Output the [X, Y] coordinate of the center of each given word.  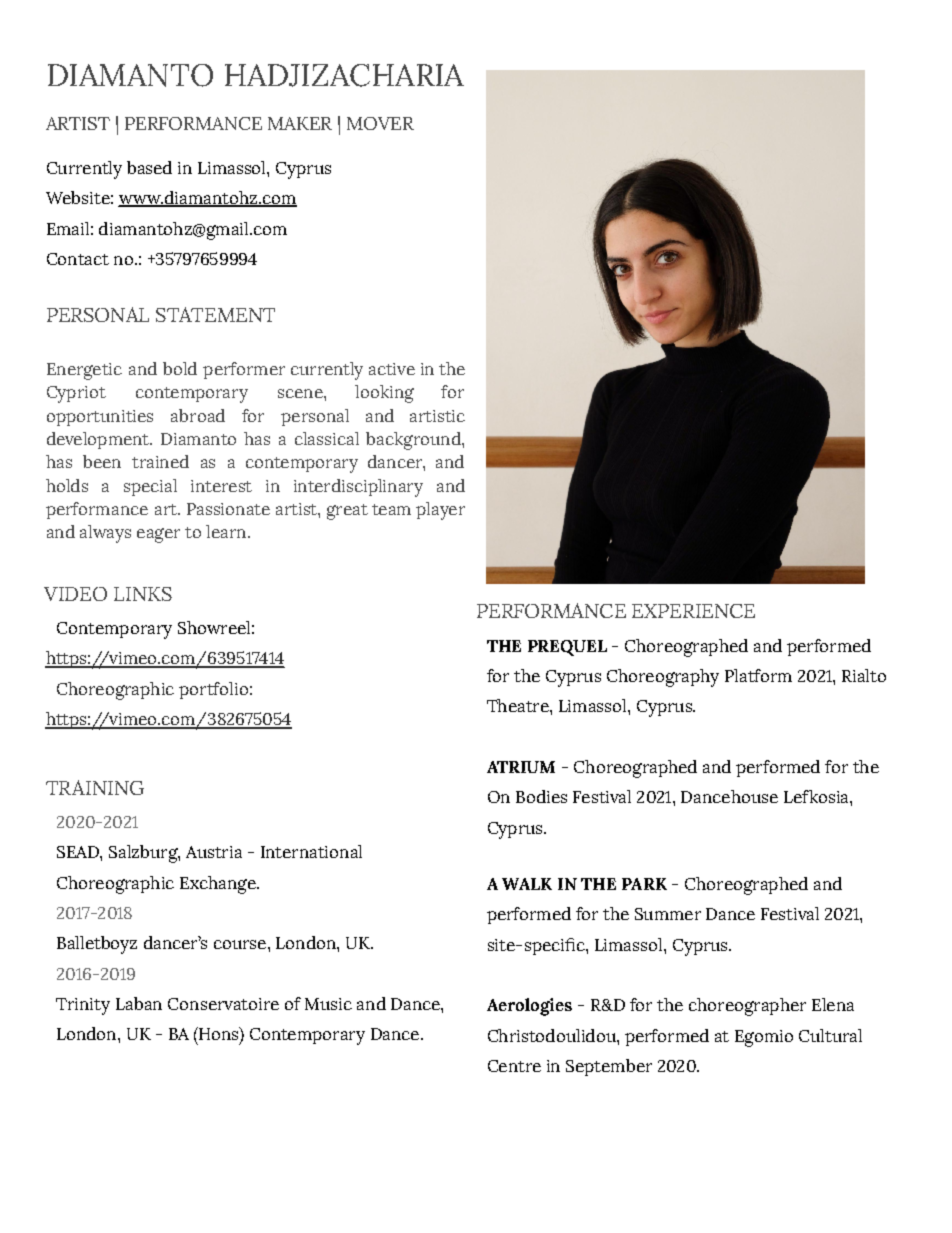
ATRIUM [521, 767]
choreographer [747, 1007]
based [149, 167]
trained [160, 461]
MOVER [380, 123]
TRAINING [95, 787]
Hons [219, 1035]
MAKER [300, 123]
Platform [758, 675]
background [414, 441]
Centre [514, 1066]
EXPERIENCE [693, 611]
